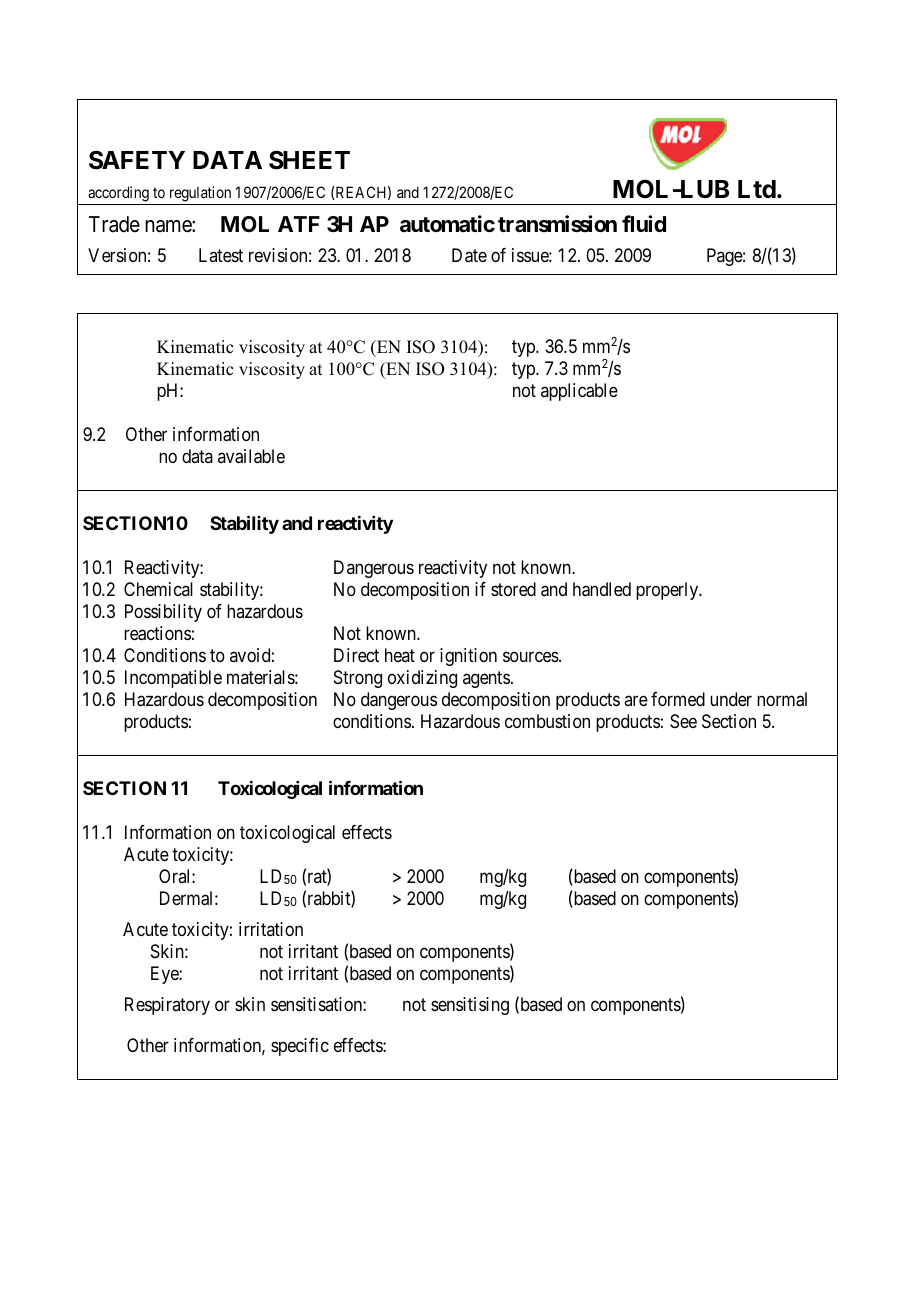 This document has width=924, height=1308. What do you see at coordinates (683, 721) in the document?
I see `See` at bounding box center [683, 721].
